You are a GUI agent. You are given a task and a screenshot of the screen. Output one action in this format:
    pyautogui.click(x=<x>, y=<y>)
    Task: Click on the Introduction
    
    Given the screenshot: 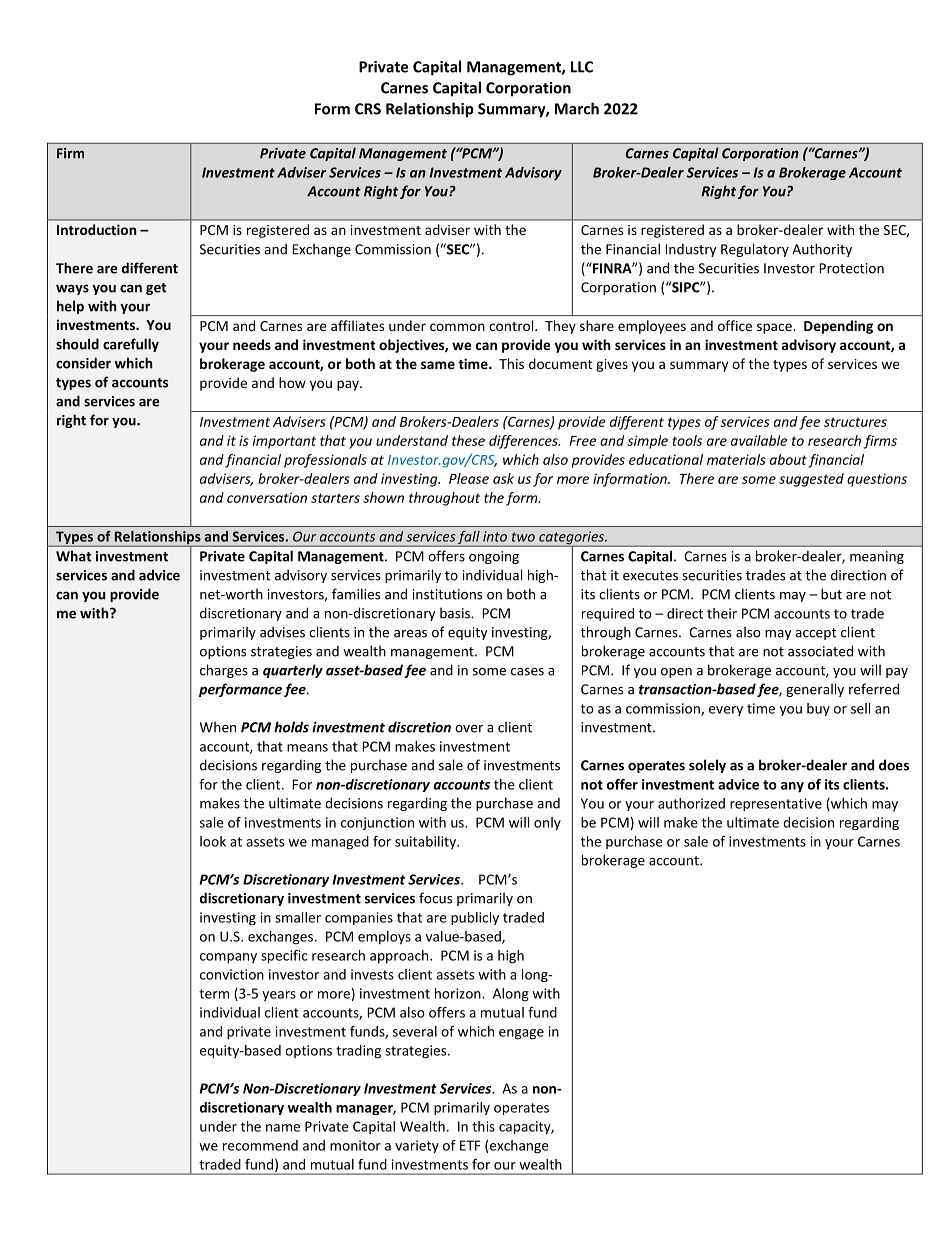 What is the action you would take?
    pyautogui.click(x=97, y=229)
